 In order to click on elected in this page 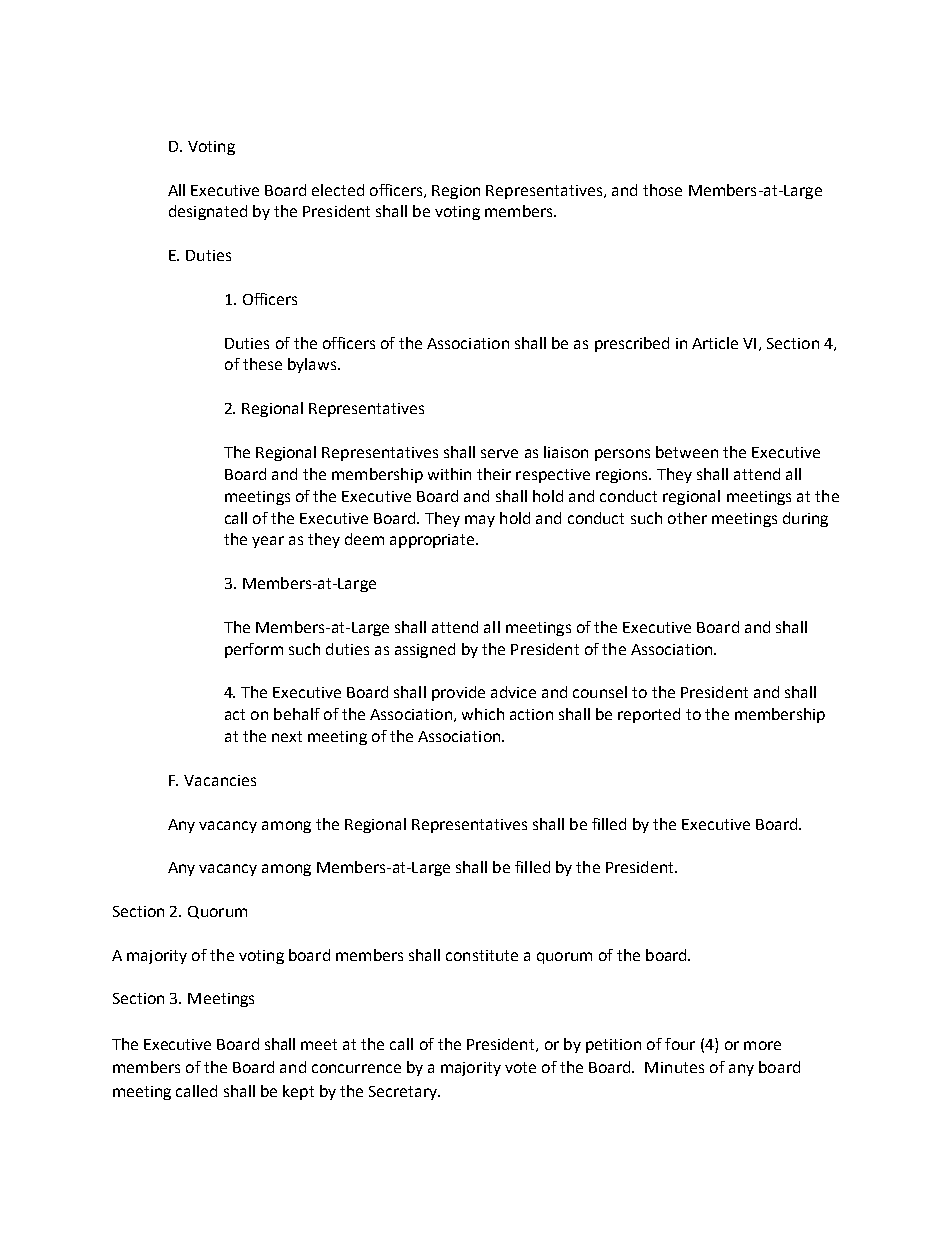, I will do `click(338, 190)`.
